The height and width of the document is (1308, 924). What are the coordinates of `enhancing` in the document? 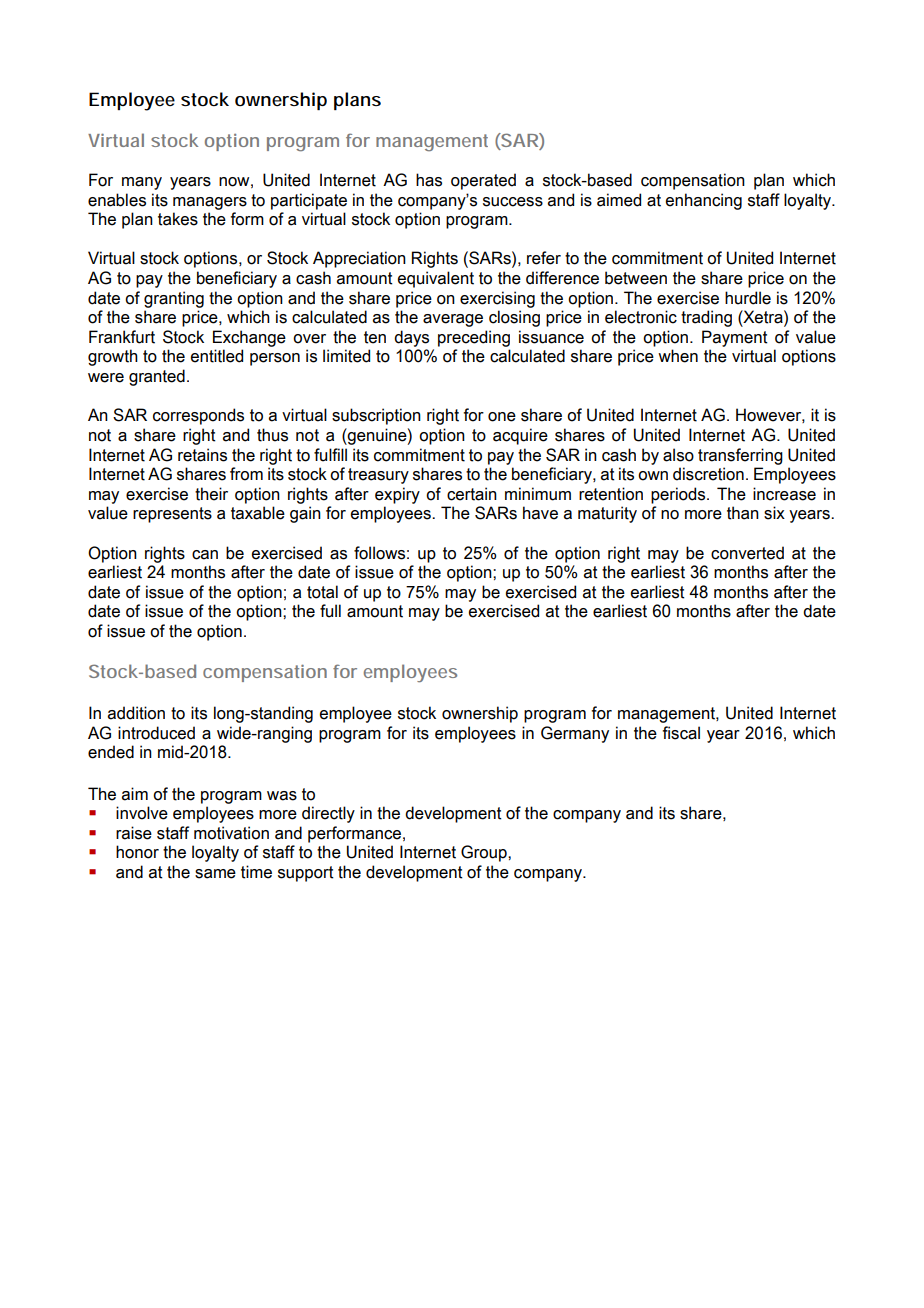 It's located at (704, 201).
